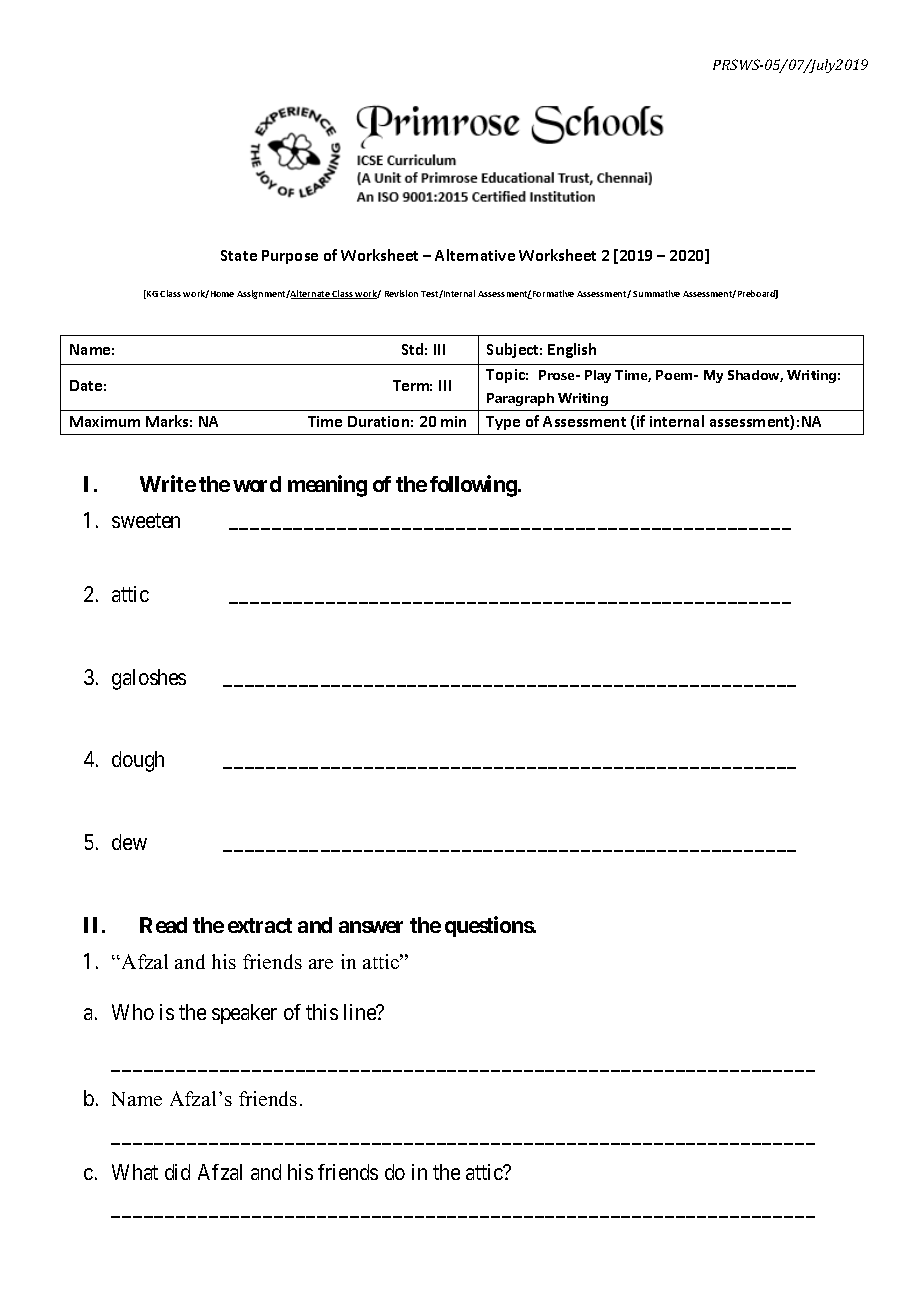  Describe the element at coordinates (177, 1172) in the document. I see `did` at that location.
